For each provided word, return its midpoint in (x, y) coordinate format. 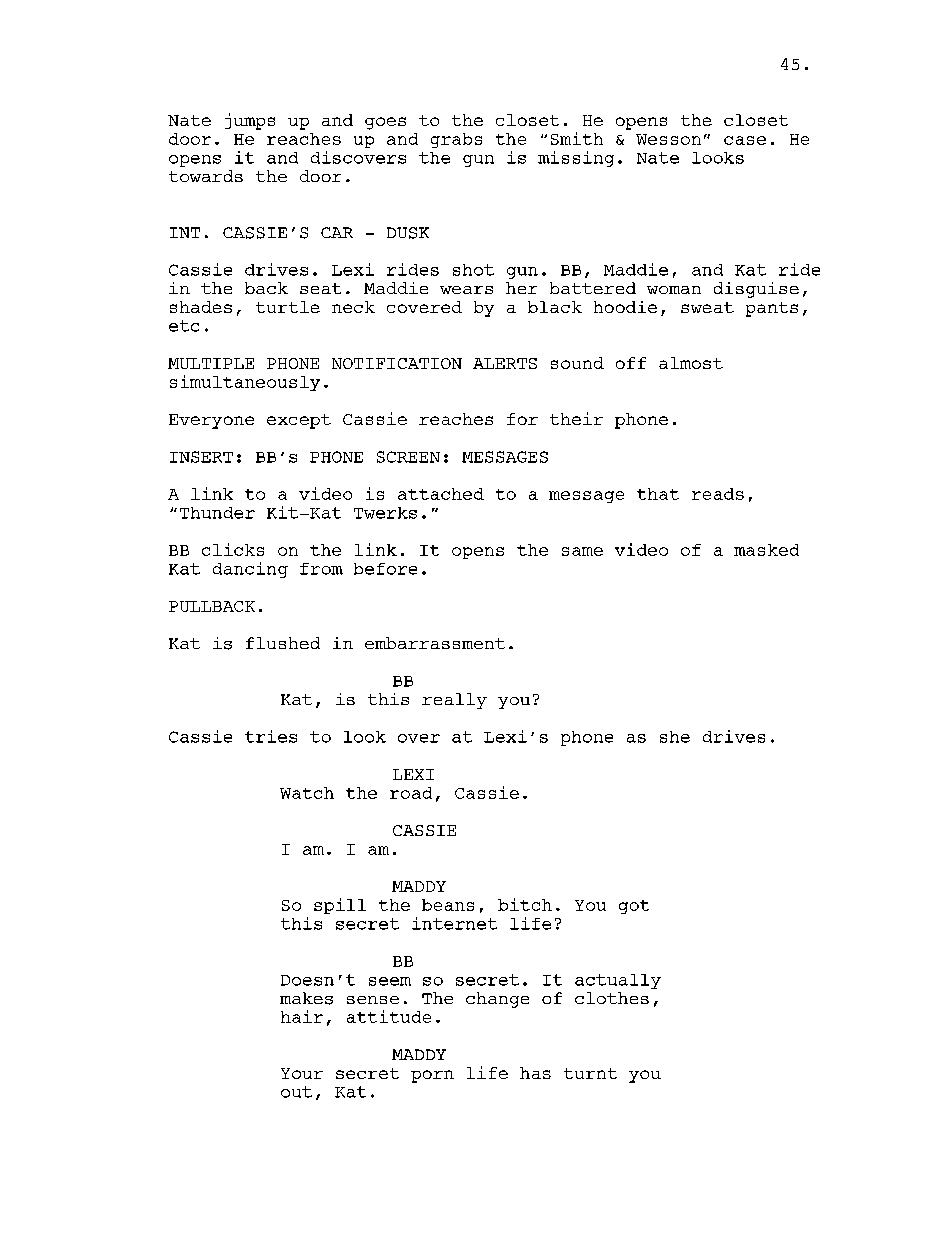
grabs (456, 140)
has (535, 1073)
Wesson (668, 139)
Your (302, 1073)
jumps (250, 121)
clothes (612, 998)
